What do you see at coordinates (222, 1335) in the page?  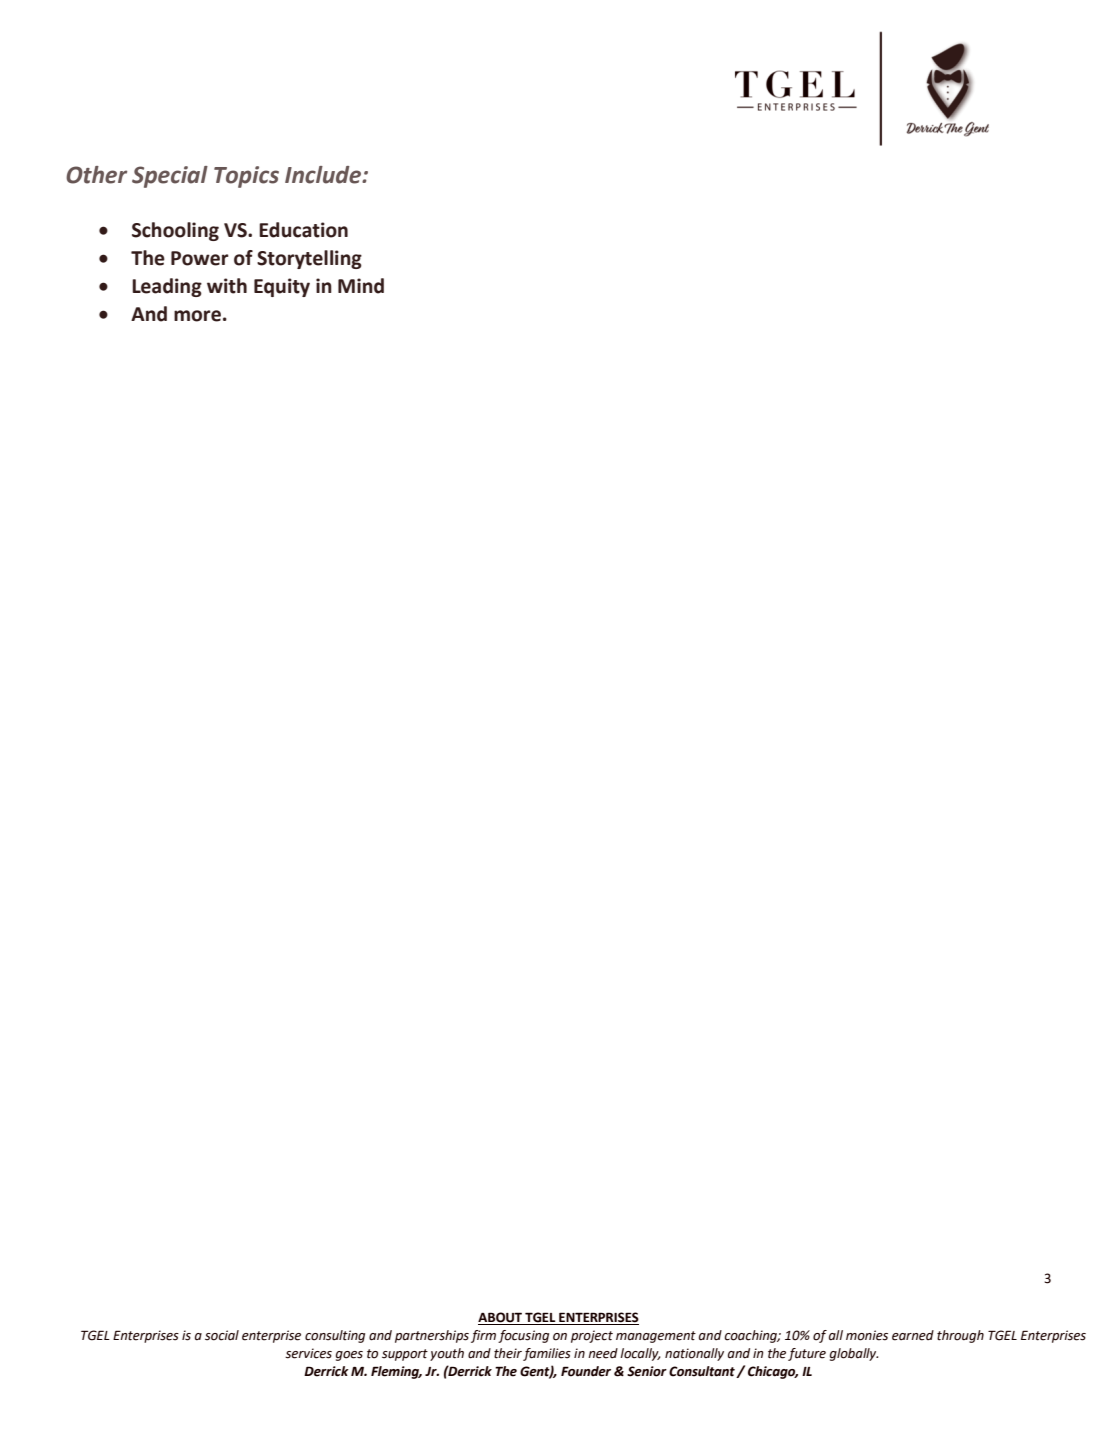 I see `social` at bounding box center [222, 1335].
